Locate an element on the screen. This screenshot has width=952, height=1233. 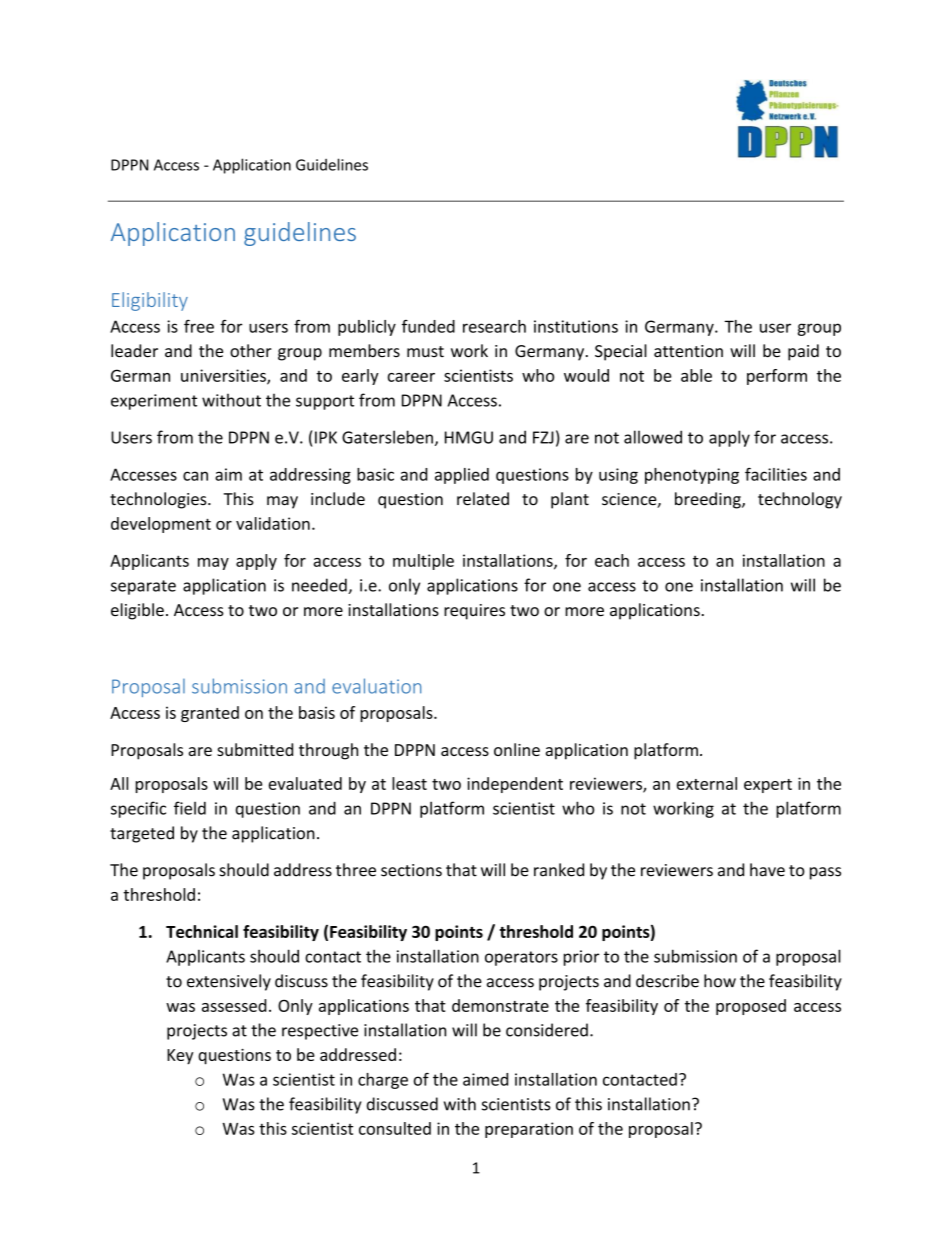
operators is located at coordinates (521, 958).
